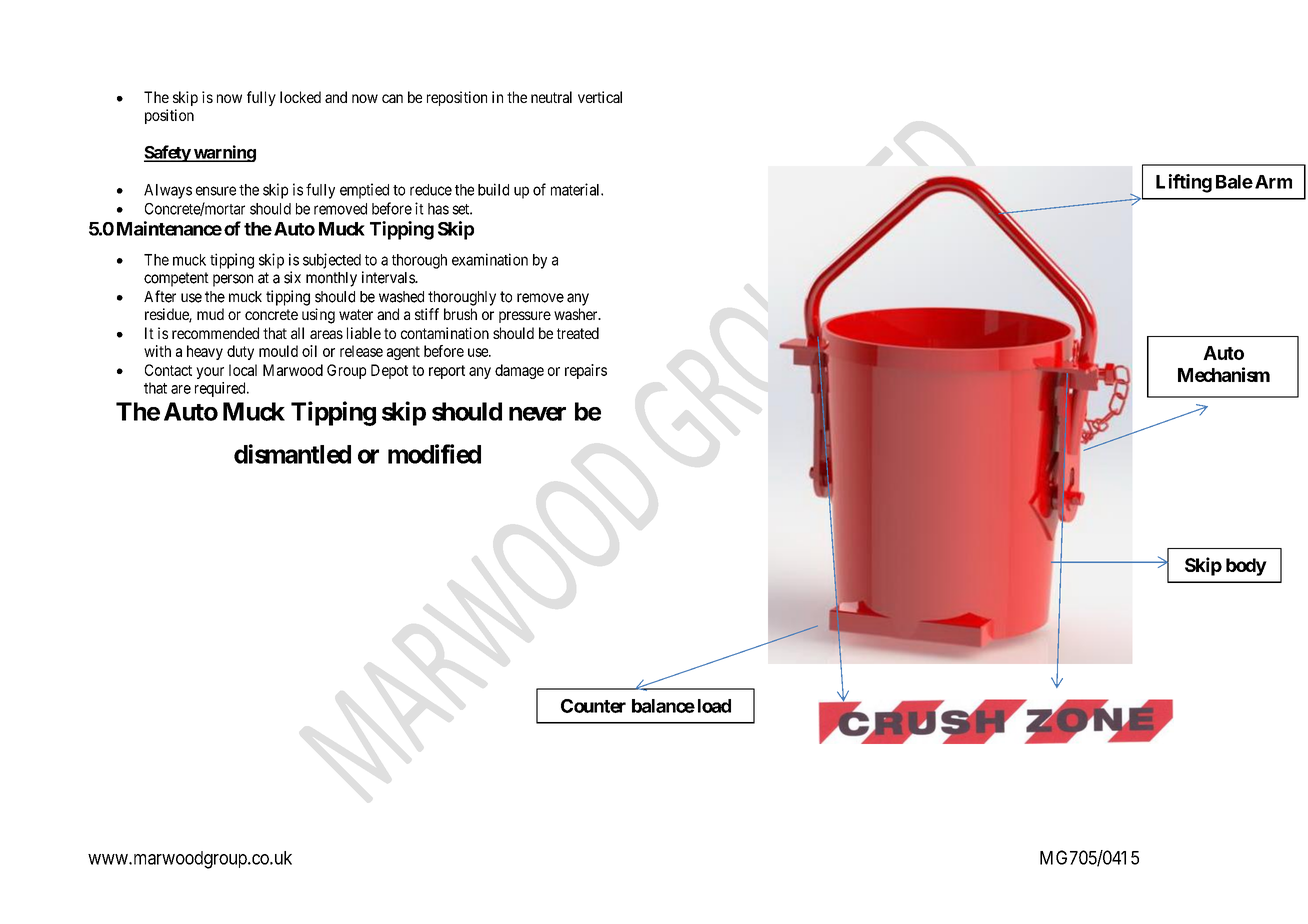 The width and height of the image is (1308, 924). Describe the element at coordinates (714, 706) in the image. I see `load` at that location.
